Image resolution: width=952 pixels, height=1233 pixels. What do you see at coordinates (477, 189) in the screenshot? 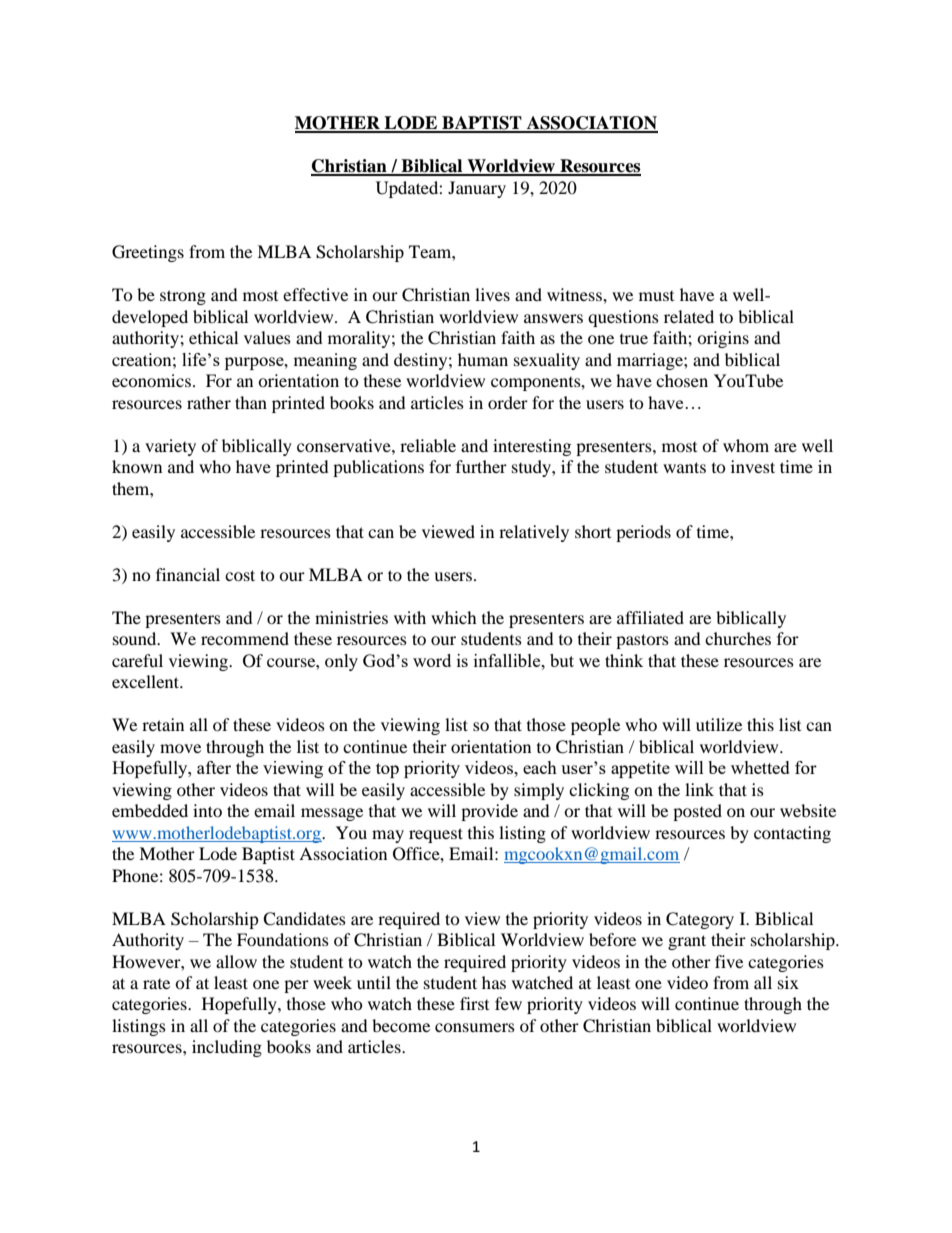
I see `January` at bounding box center [477, 189].
